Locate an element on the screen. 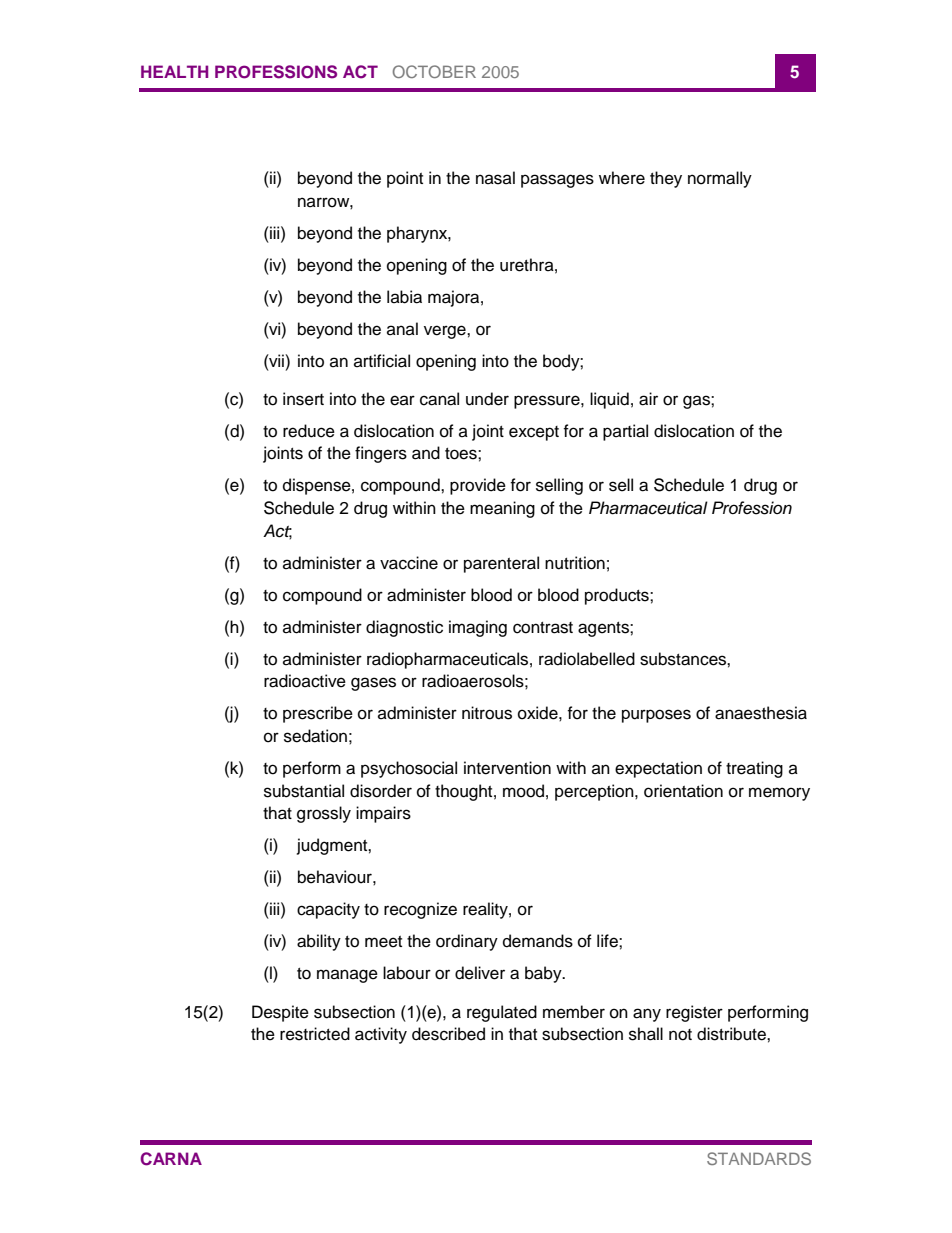  capacity is located at coordinates (328, 910).
